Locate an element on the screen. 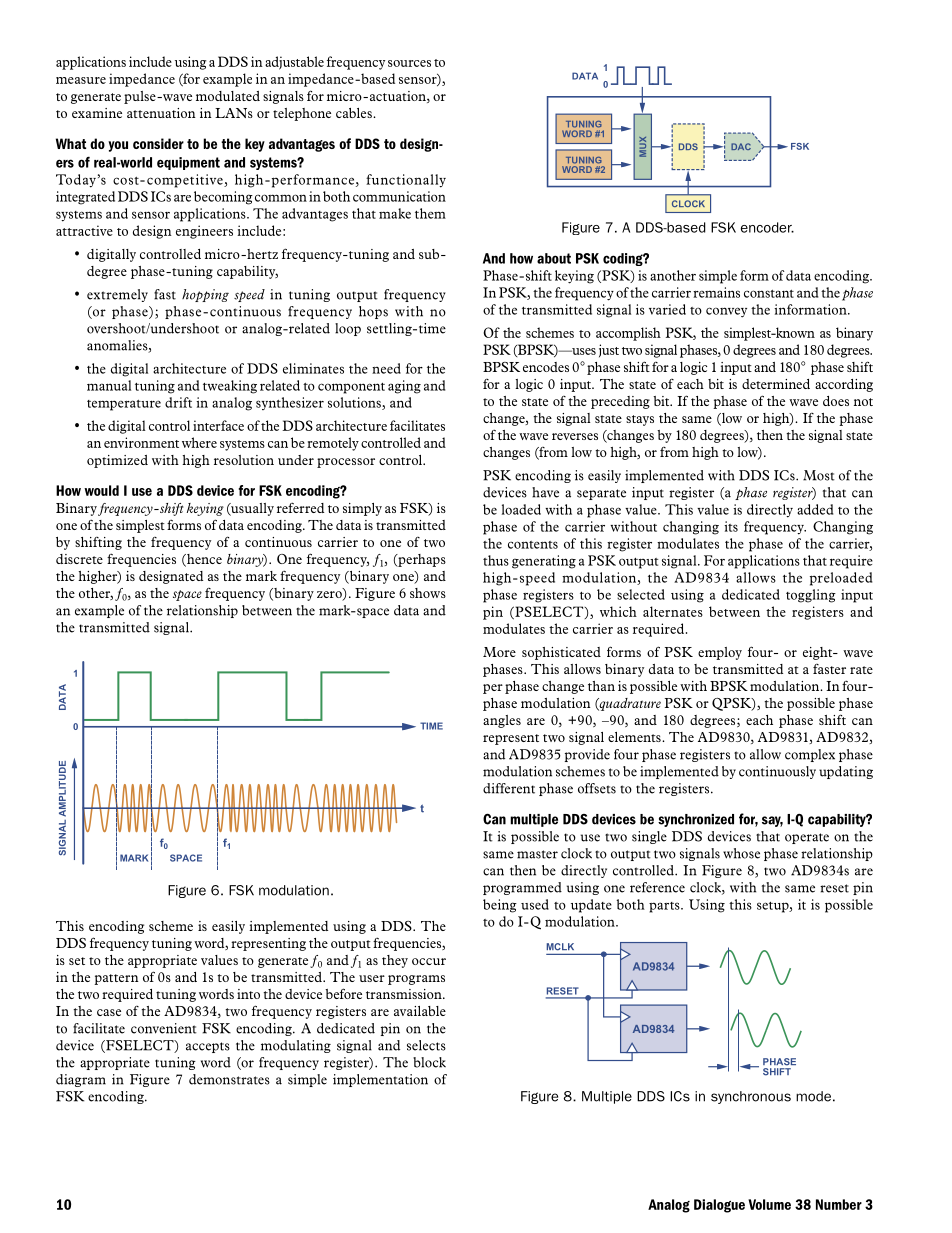  hops is located at coordinates (373, 312).
